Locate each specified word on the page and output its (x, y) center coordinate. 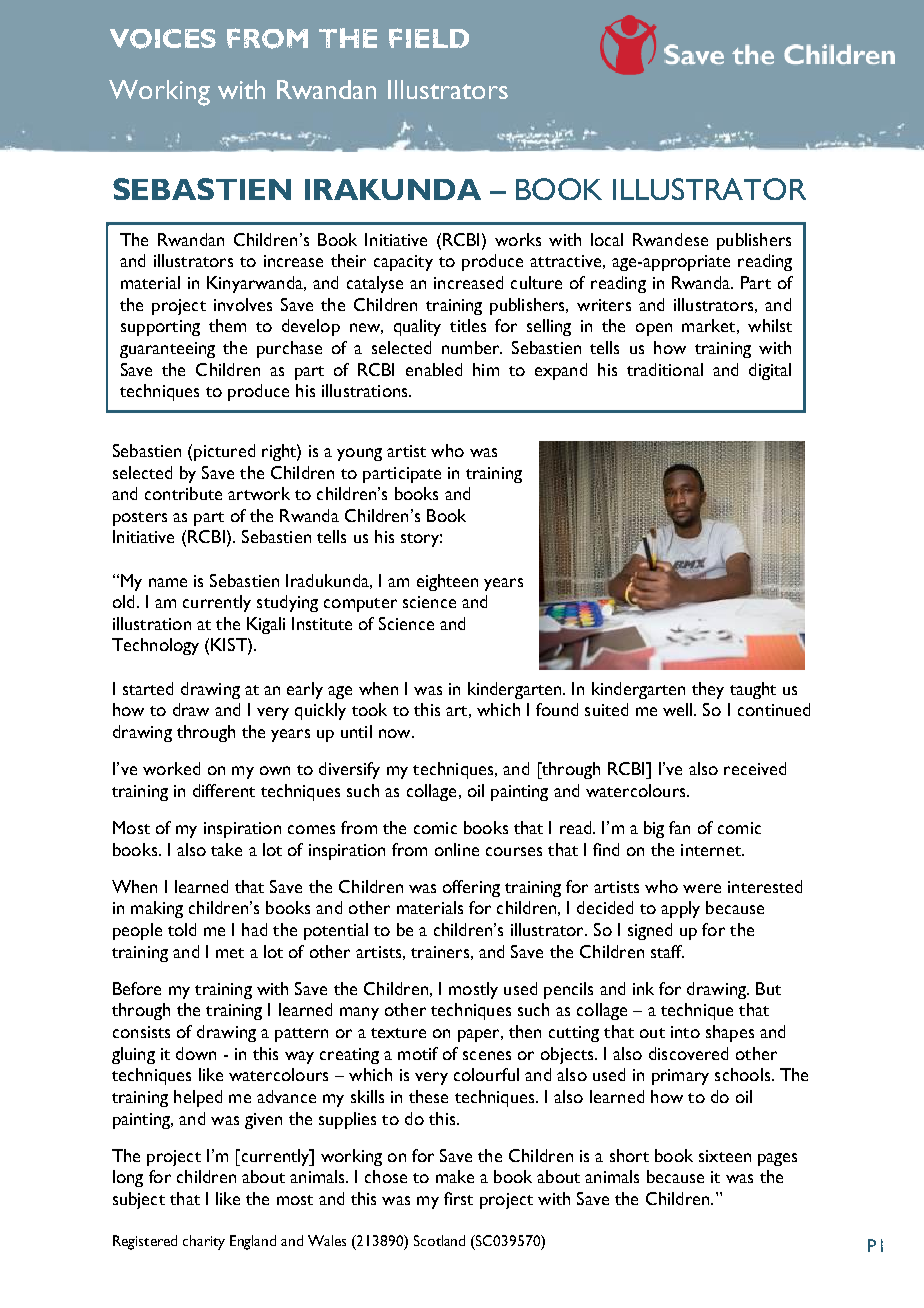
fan (679, 827)
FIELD (429, 38)
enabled (434, 369)
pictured (224, 452)
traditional (665, 369)
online (457, 849)
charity (204, 1242)
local (607, 239)
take (226, 849)
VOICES (163, 39)
